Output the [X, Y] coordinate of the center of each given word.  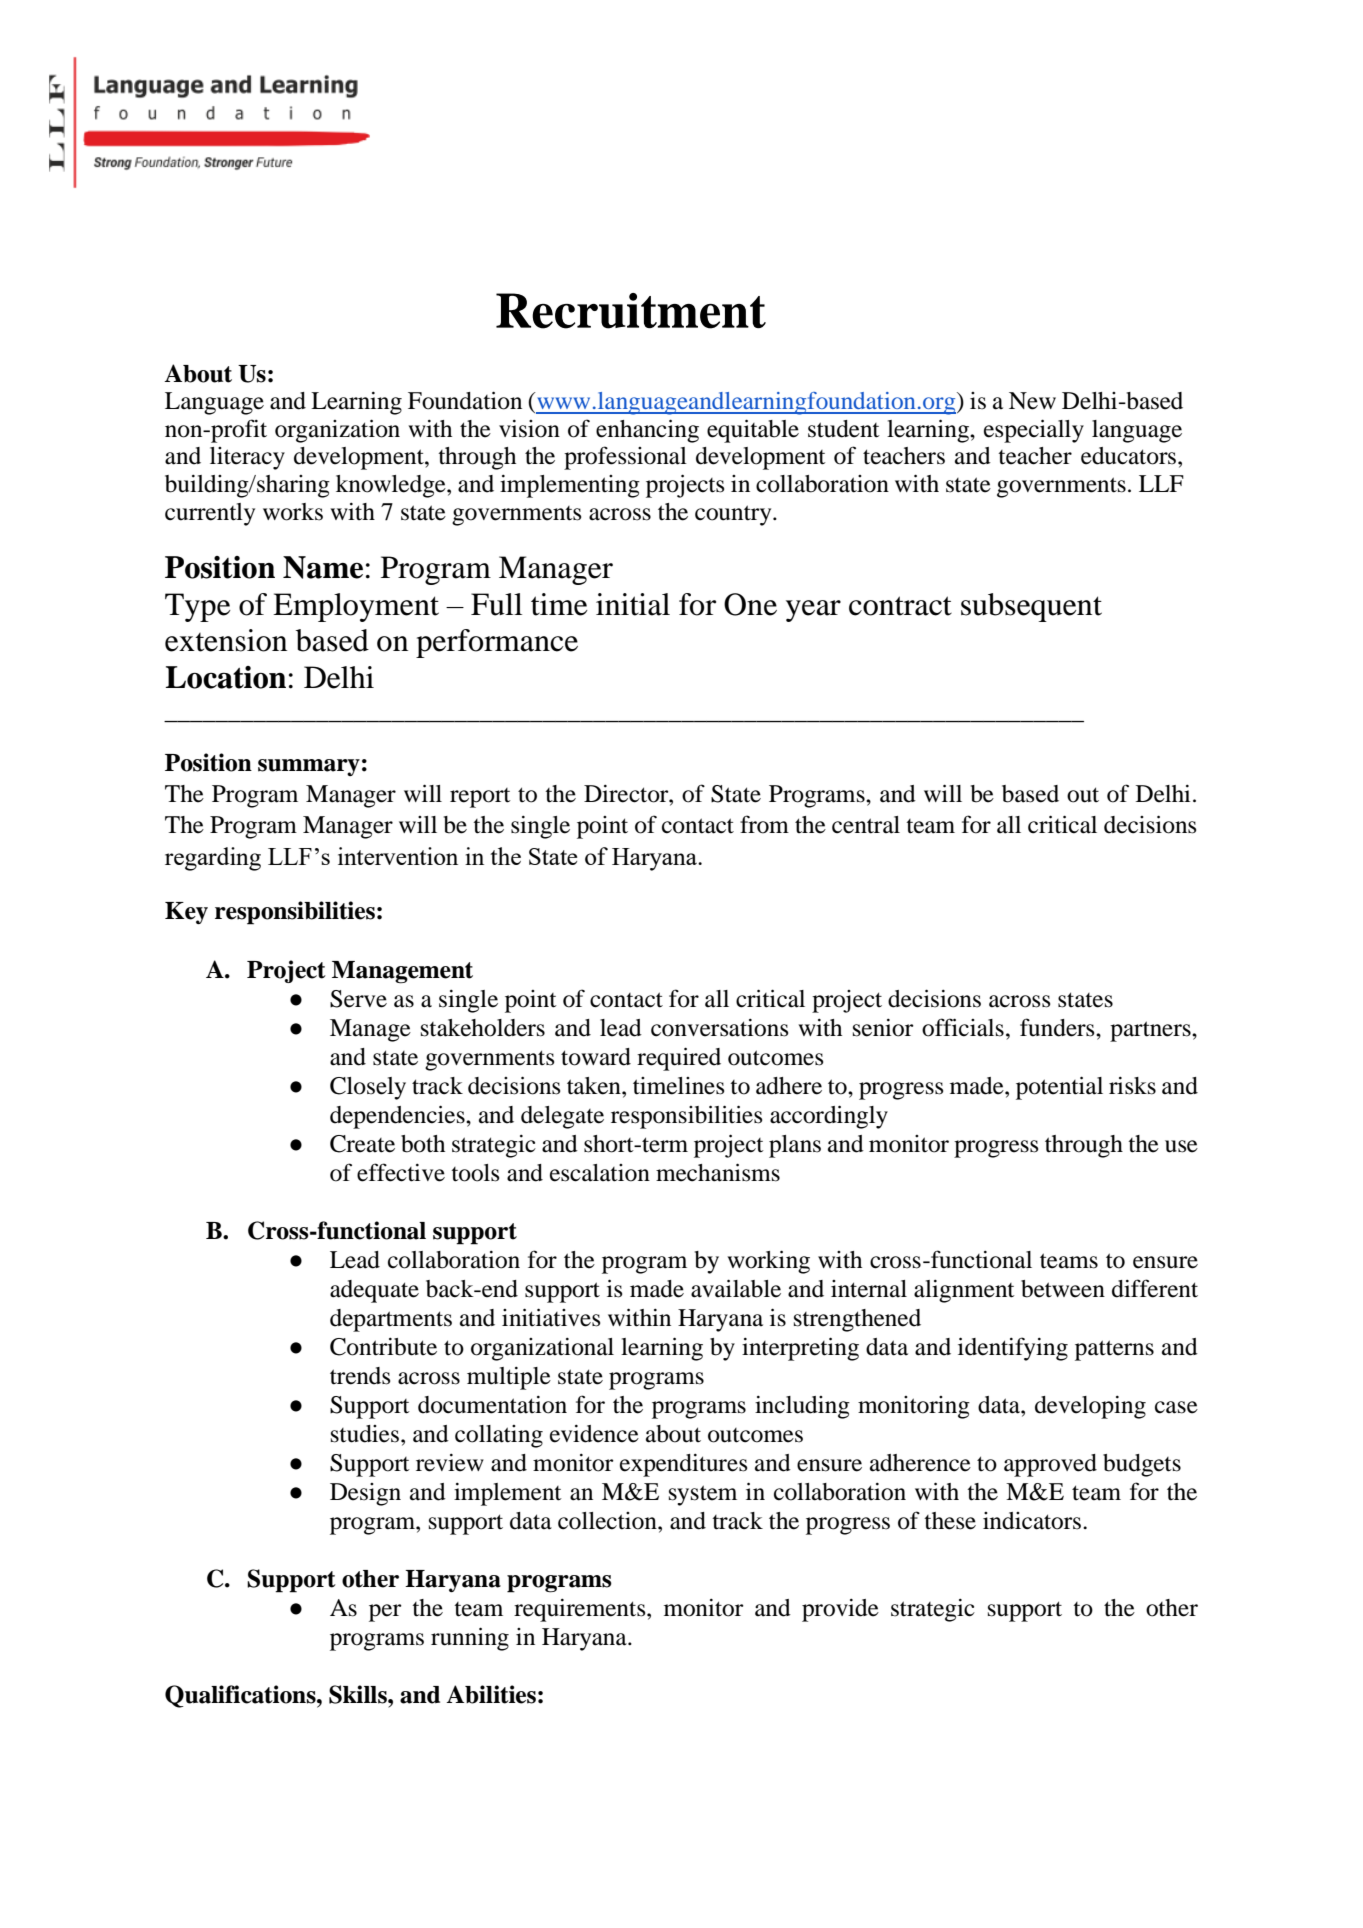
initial [633, 604]
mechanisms [718, 1172]
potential [1059, 1088]
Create [362, 1144]
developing [1090, 1407]
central [866, 825]
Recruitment [631, 311]
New [1032, 401]
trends [360, 1376]
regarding [213, 859]
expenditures [683, 1465]
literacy [247, 458]
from [764, 824]
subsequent [1031, 607]
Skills [359, 1694]
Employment [356, 607]
